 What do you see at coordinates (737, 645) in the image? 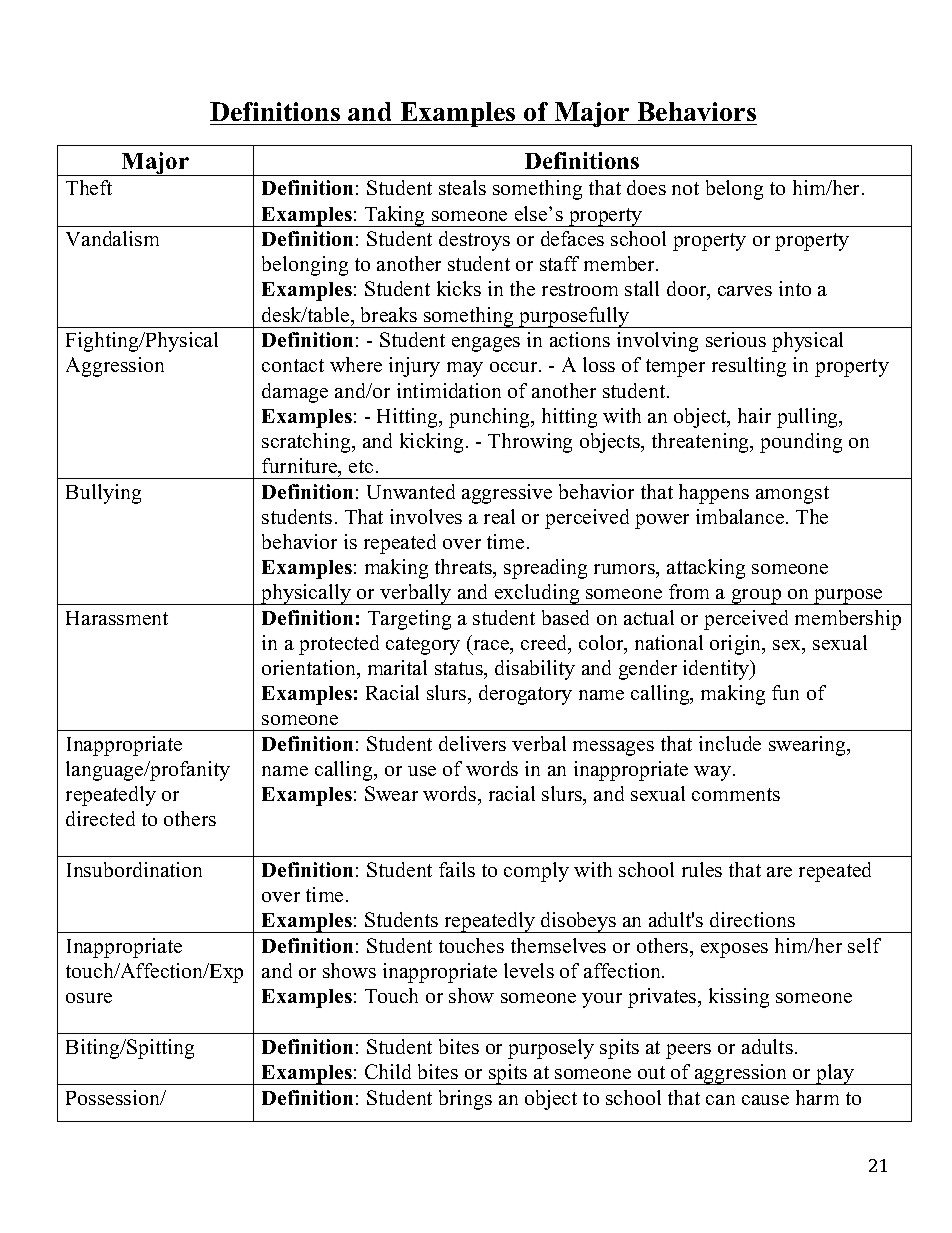
I see `origin` at bounding box center [737, 645].
